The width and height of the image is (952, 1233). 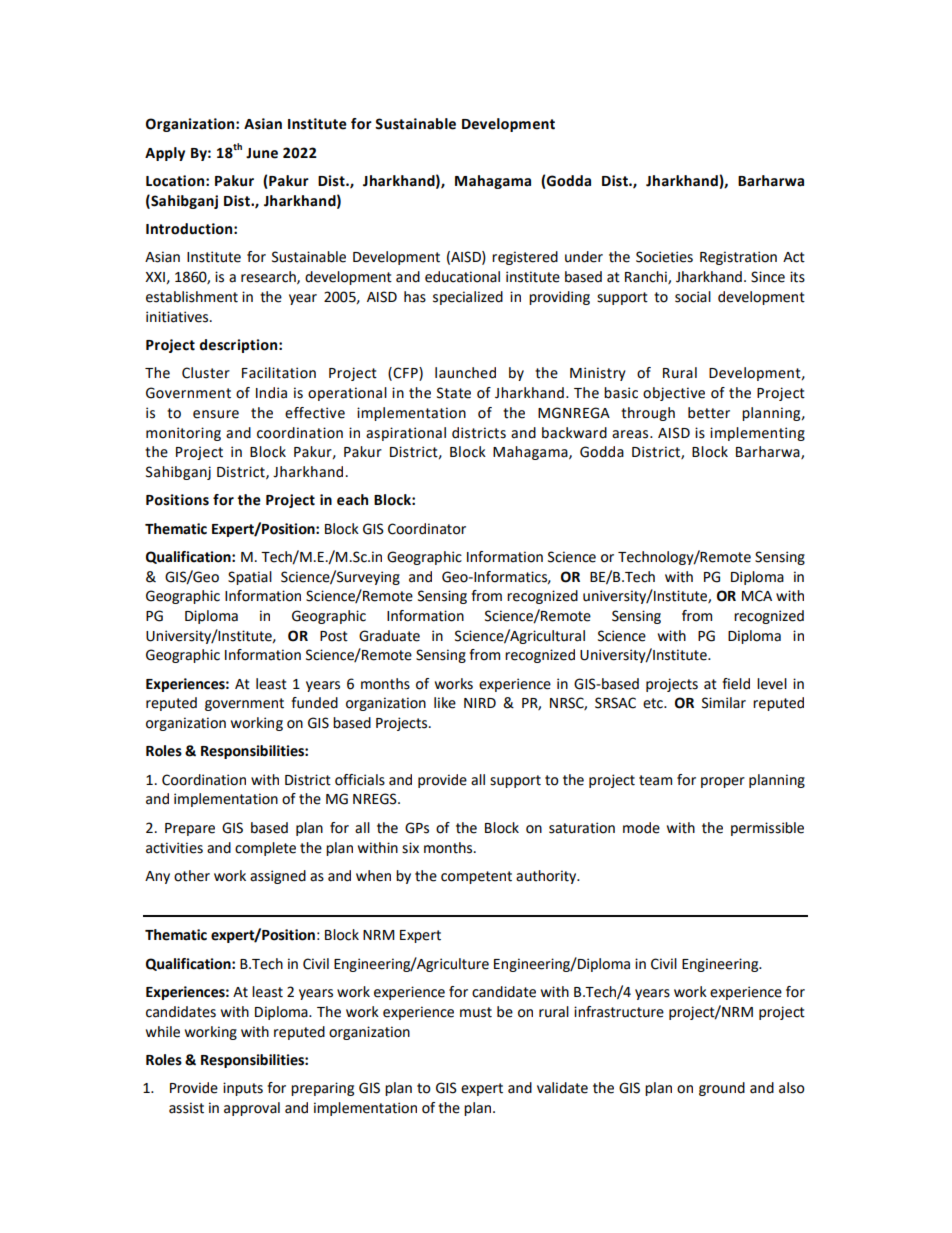 I want to click on Registration, so click(x=738, y=258).
